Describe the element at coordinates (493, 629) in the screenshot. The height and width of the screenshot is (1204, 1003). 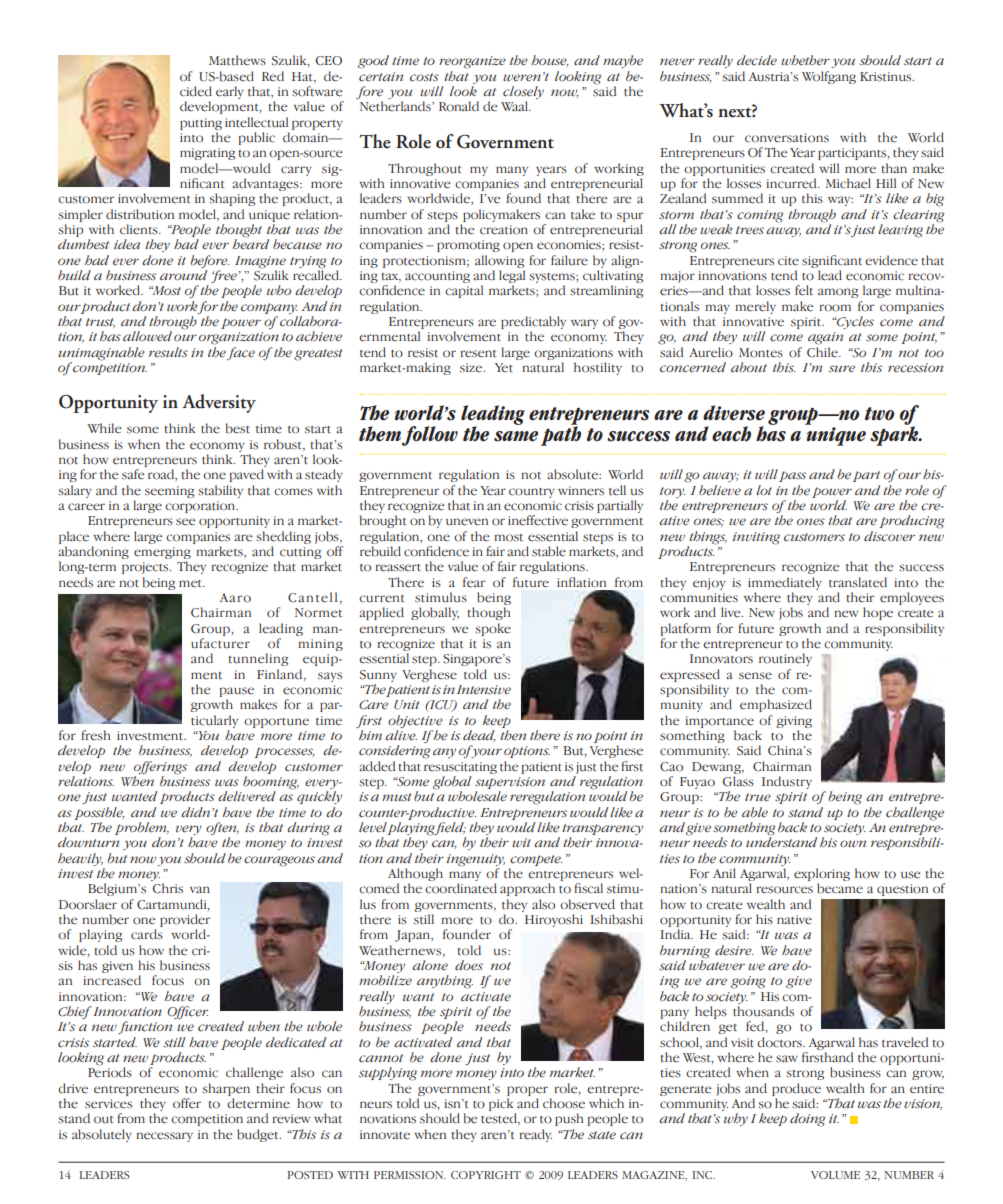
I see `spoke` at that location.
